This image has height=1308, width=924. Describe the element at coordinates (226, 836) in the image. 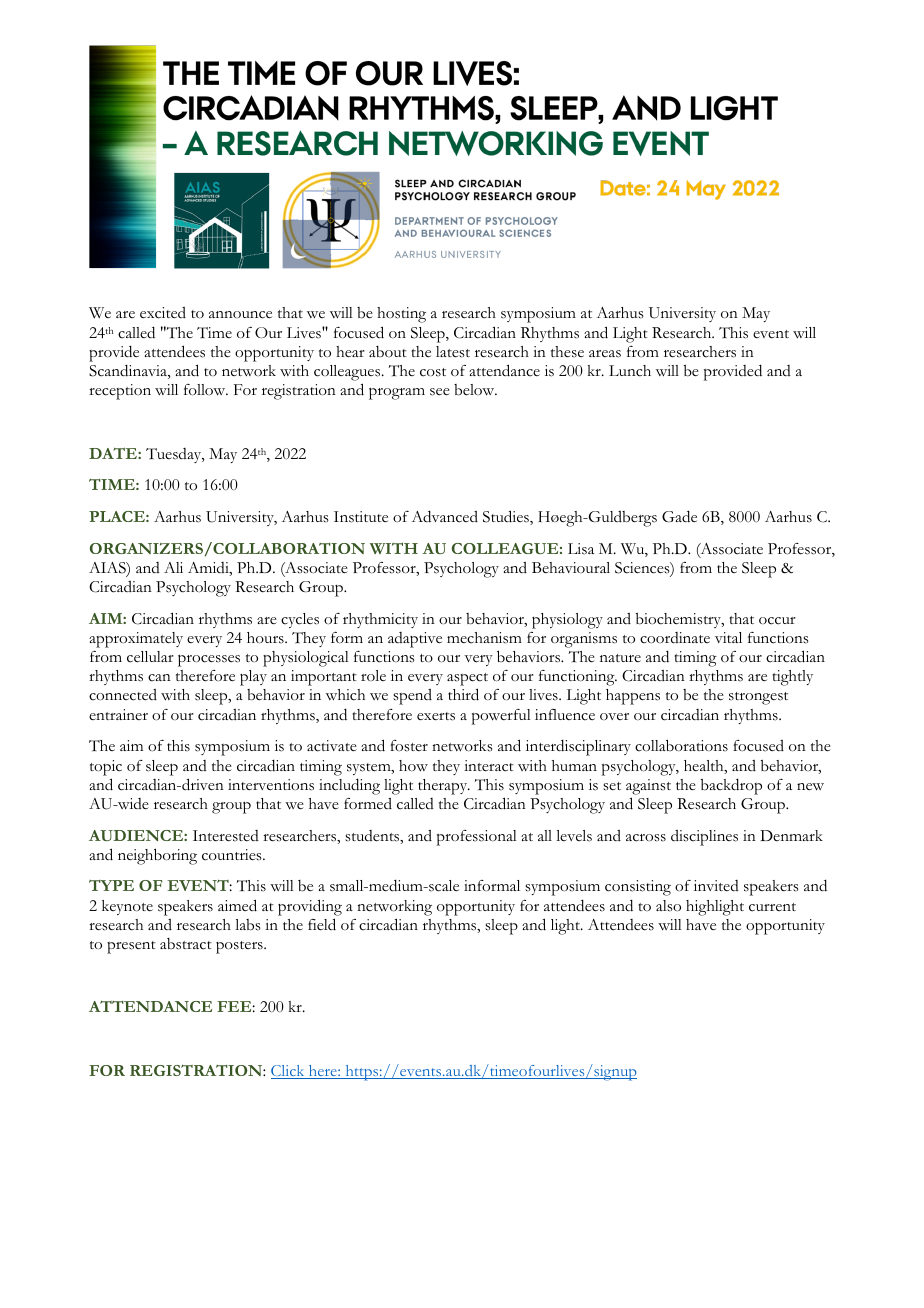

I see `Interested` at that location.
